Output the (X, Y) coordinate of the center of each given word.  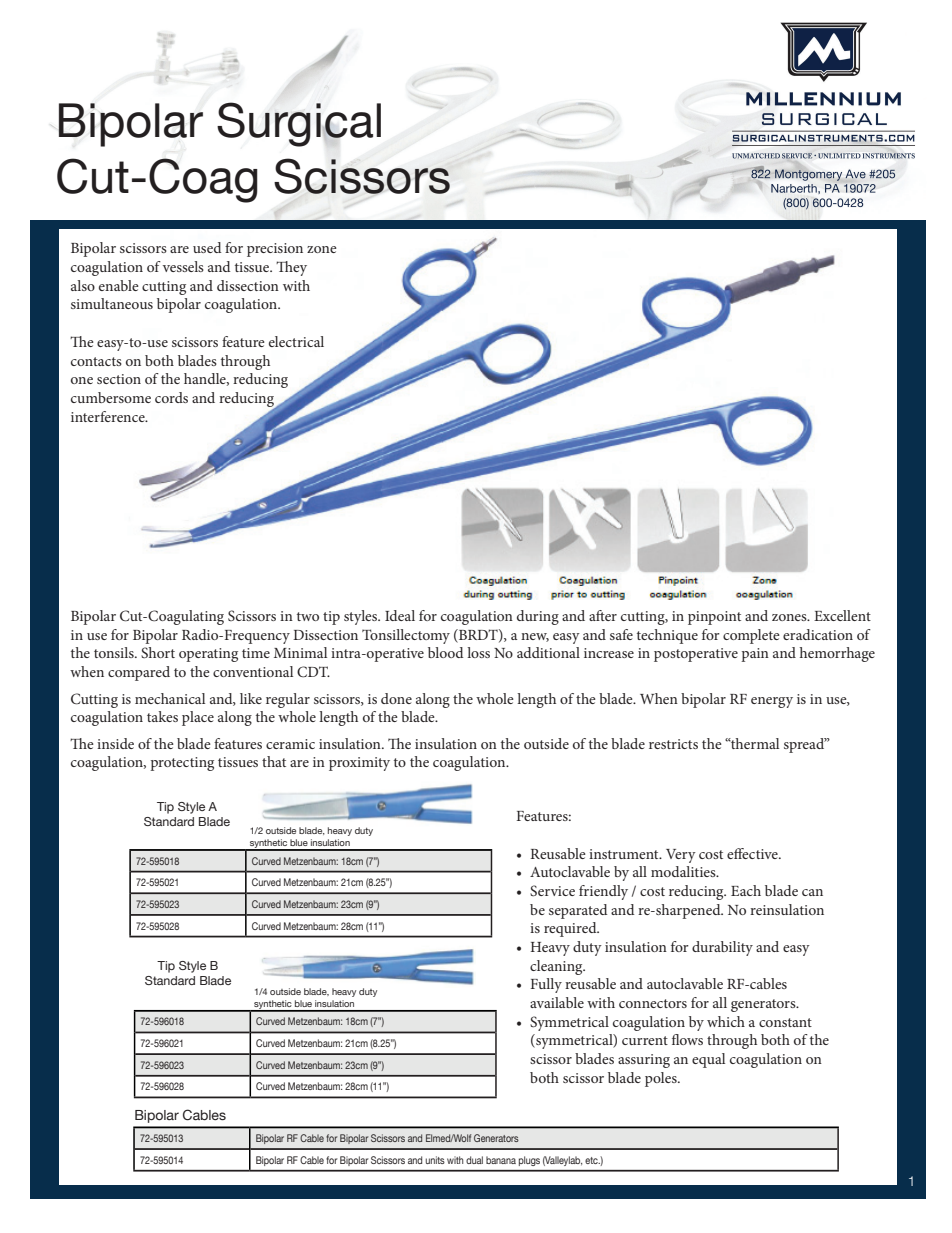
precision (275, 250)
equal (708, 1060)
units (435, 1160)
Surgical (299, 124)
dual (474, 1160)
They (291, 268)
